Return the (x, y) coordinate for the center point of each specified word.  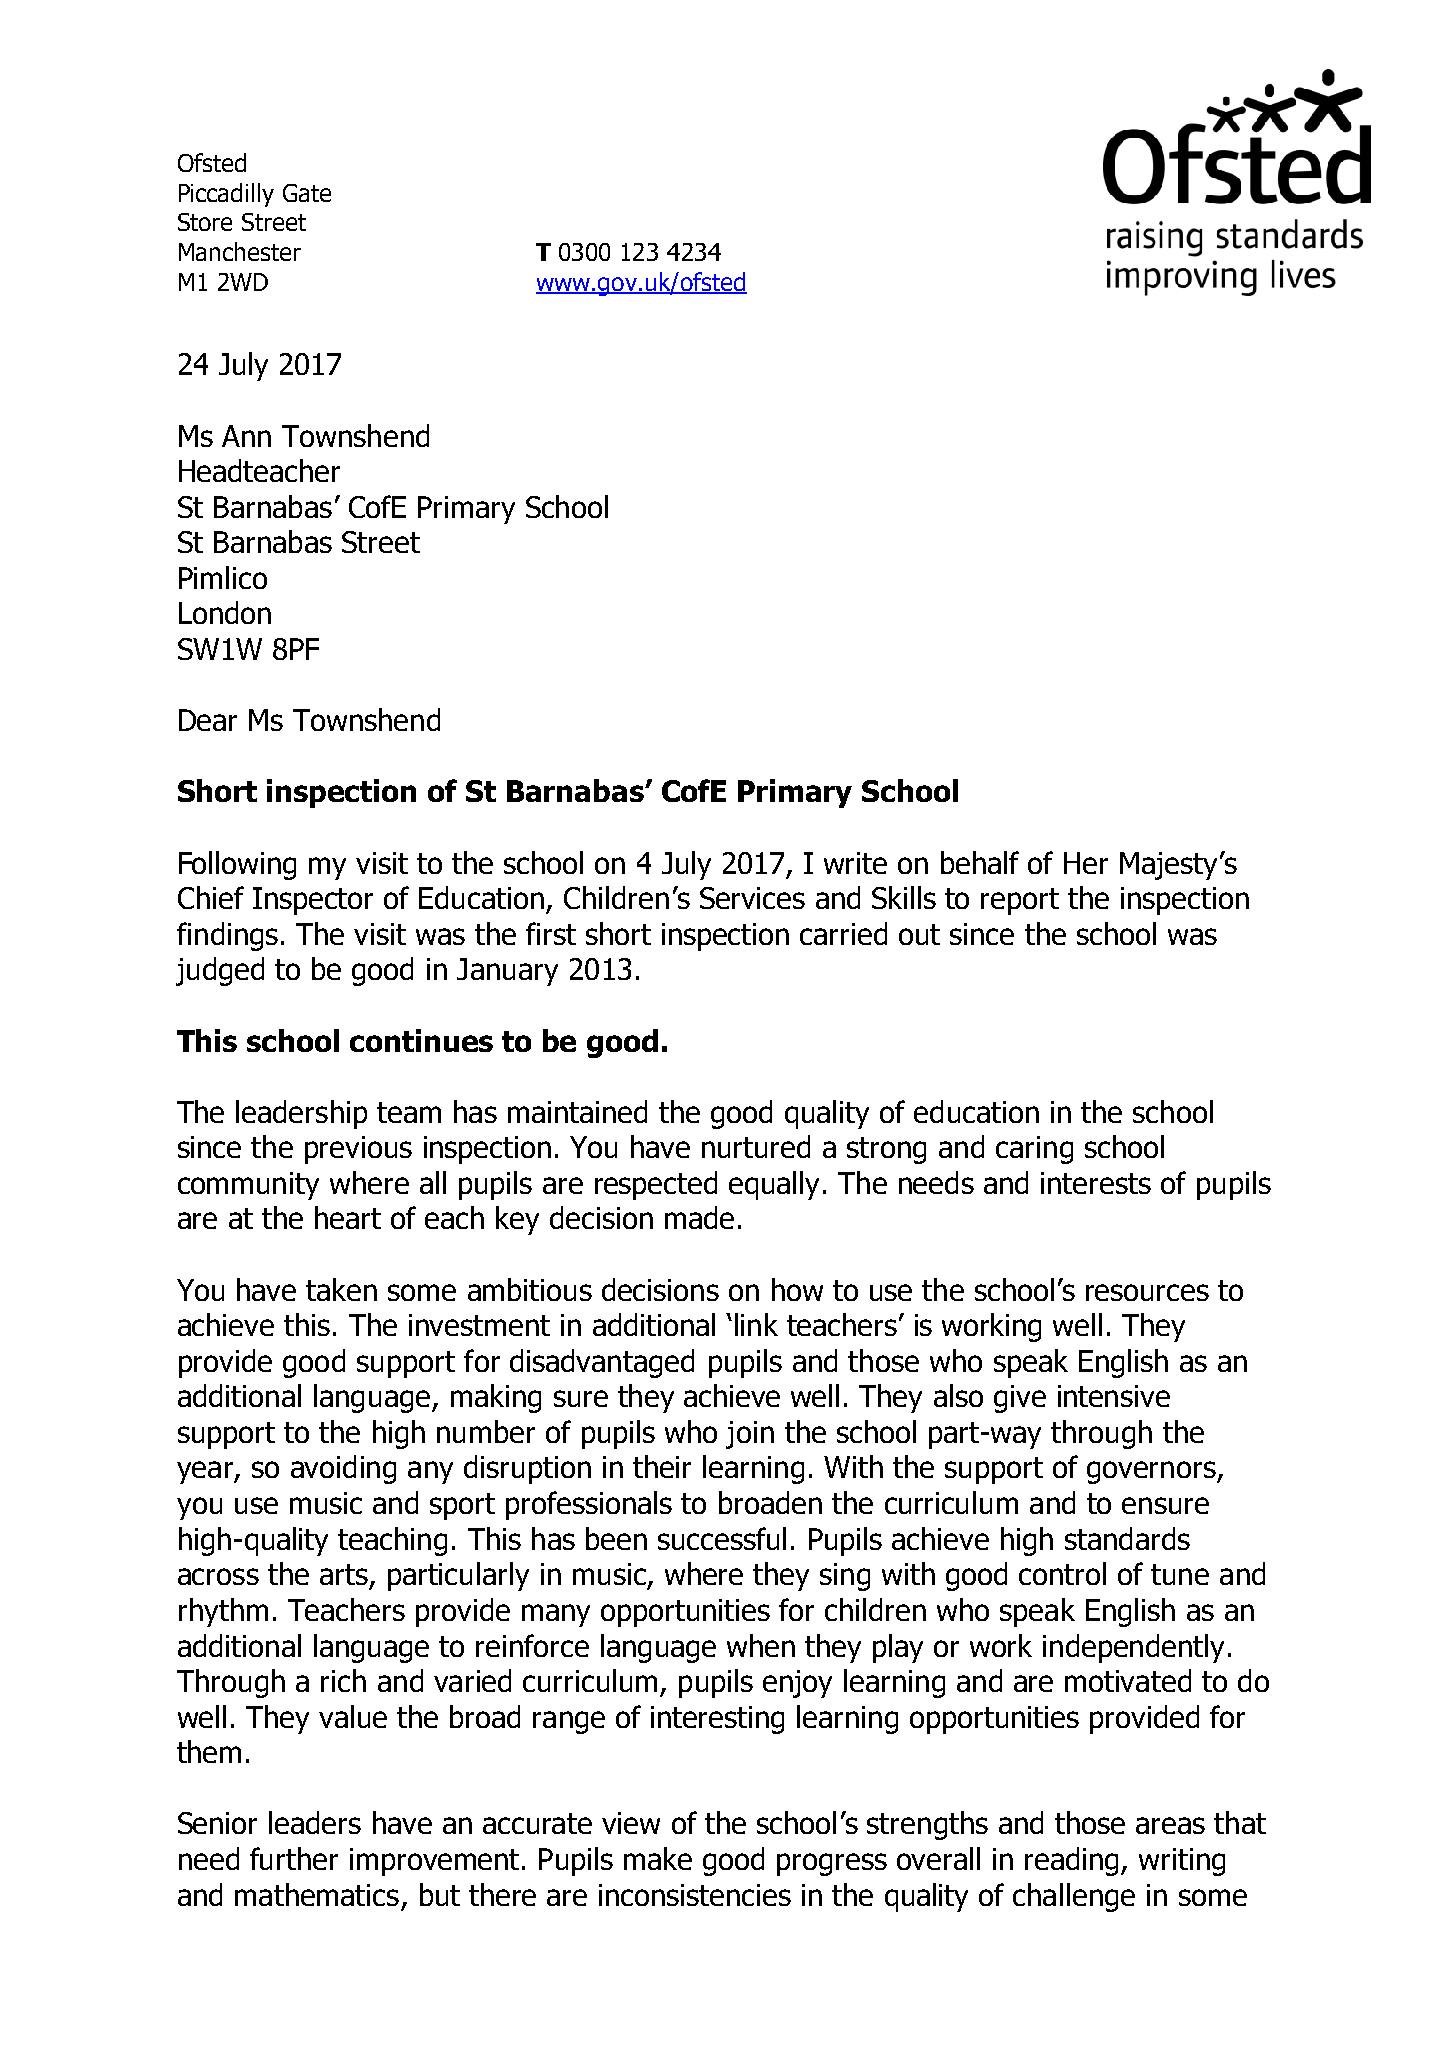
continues (421, 1040)
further (294, 1858)
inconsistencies (695, 1895)
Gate (307, 193)
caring (1034, 1150)
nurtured (756, 1146)
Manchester (240, 251)
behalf (980, 862)
